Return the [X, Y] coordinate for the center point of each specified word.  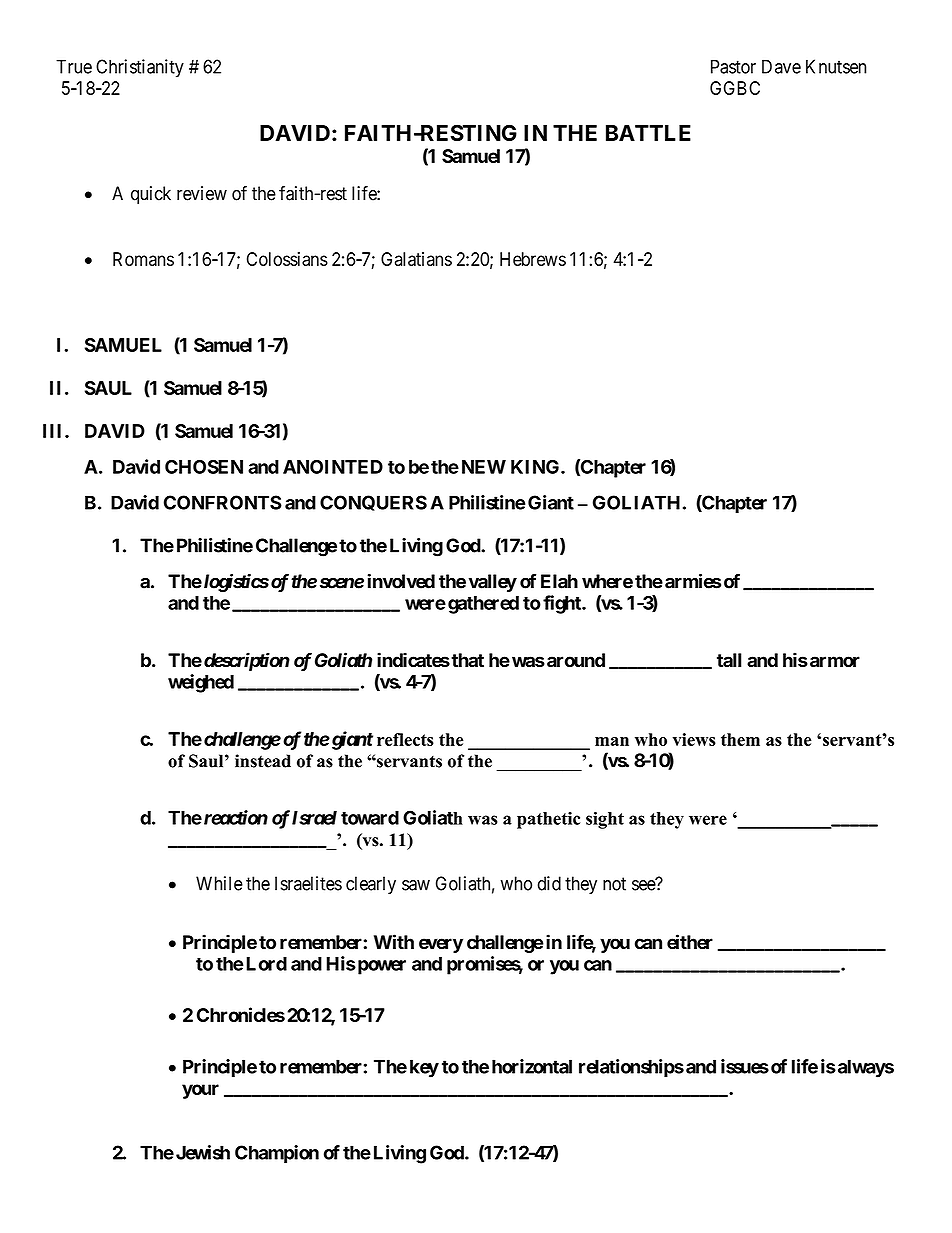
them [740, 739]
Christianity [140, 68]
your [200, 1091]
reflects [405, 739]
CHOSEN [204, 467]
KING [536, 467]
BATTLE [648, 133]
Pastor [733, 66]
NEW [484, 467]
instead [263, 761]
